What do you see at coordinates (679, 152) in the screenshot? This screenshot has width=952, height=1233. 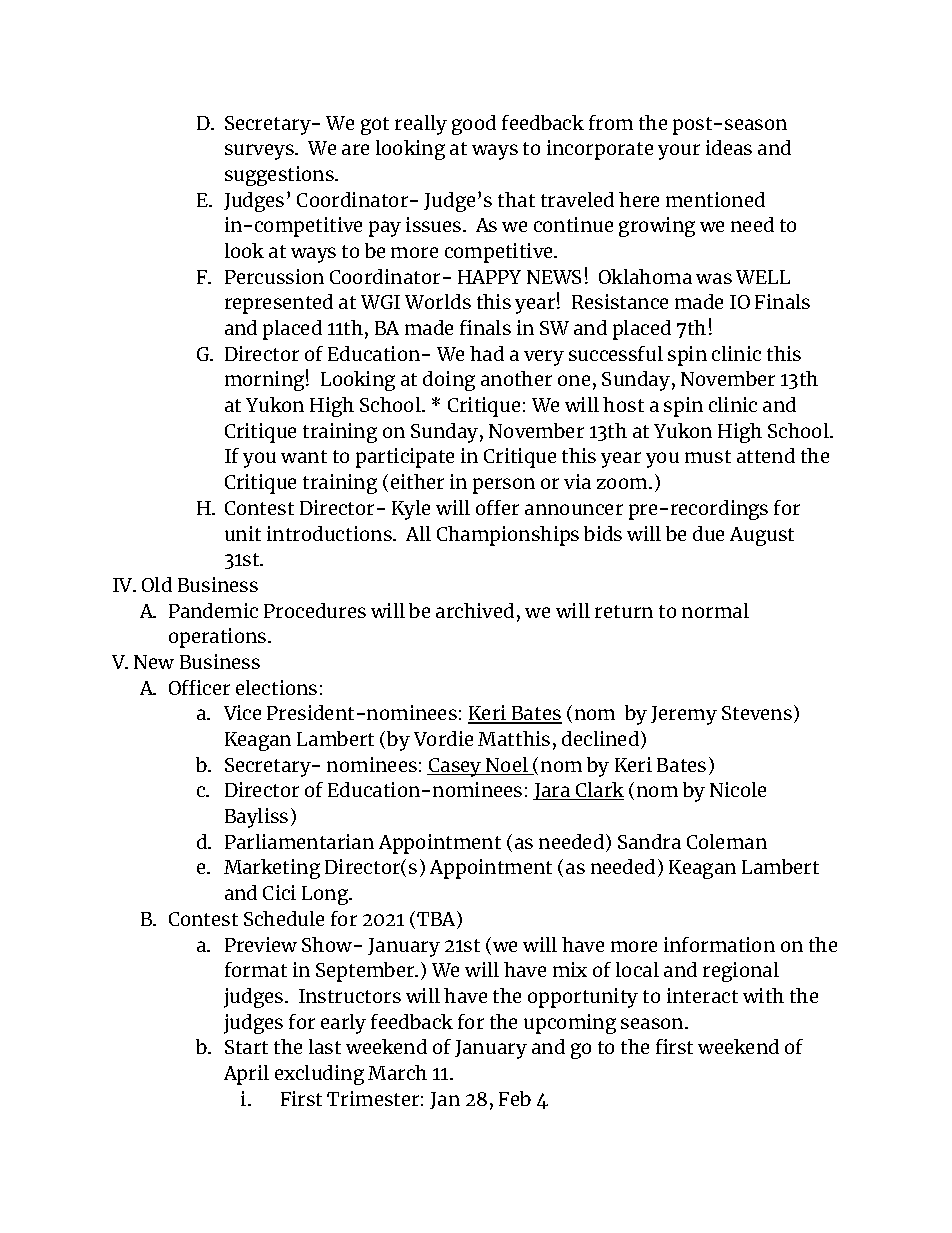 I see `your` at bounding box center [679, 152].
